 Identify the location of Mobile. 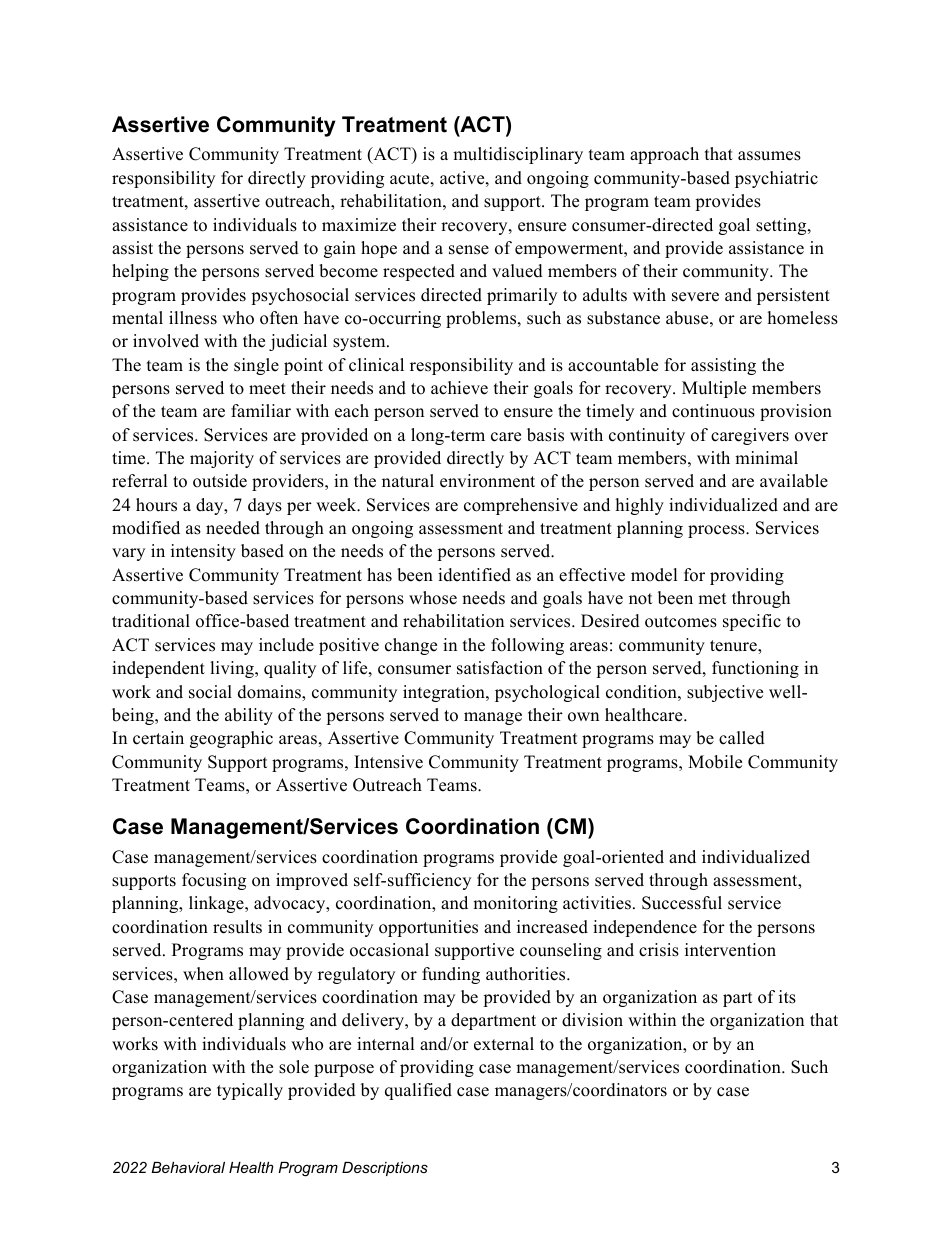
(715, 762).
